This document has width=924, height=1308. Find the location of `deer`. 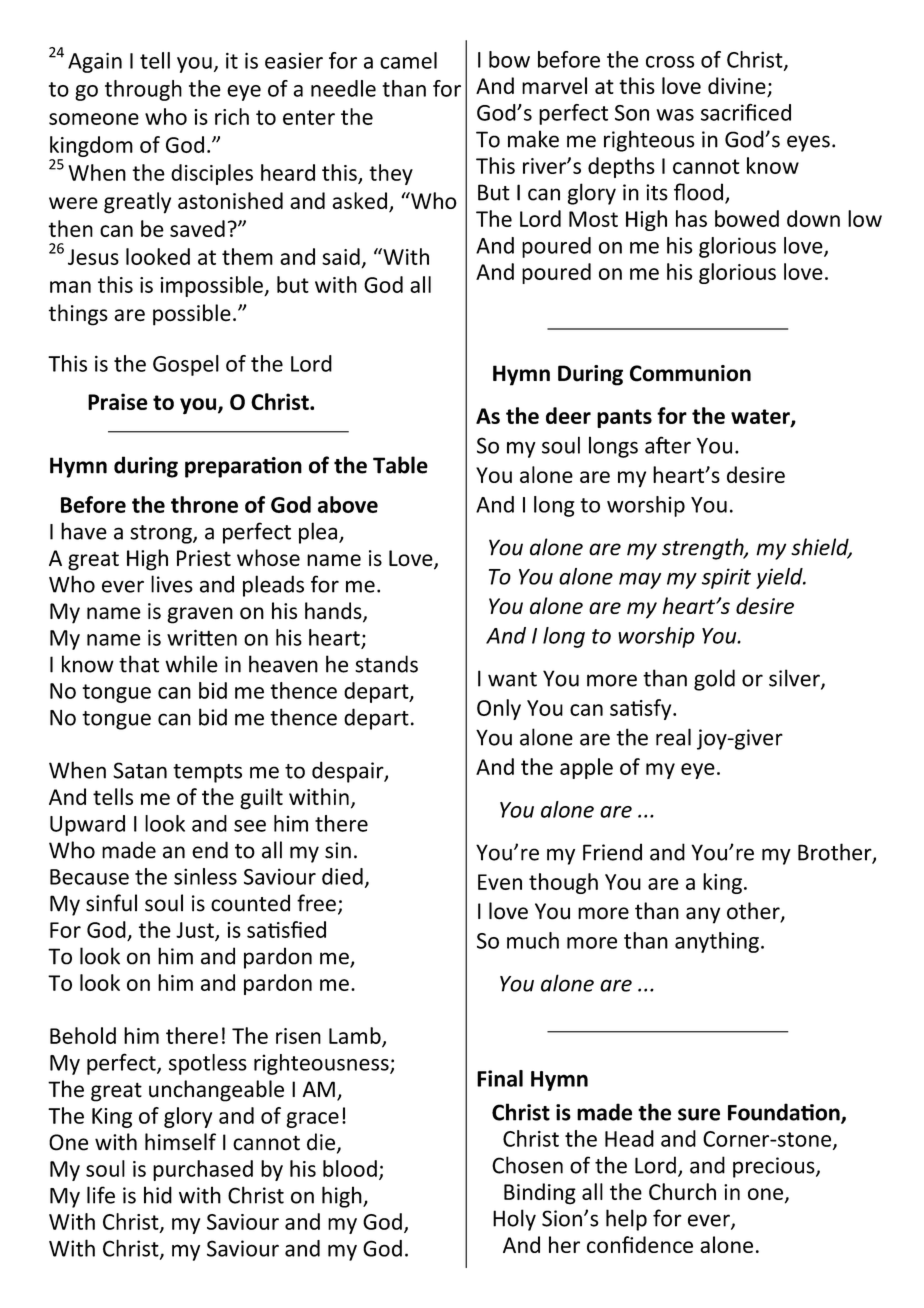

deer is located at coordinates (568, 415).
